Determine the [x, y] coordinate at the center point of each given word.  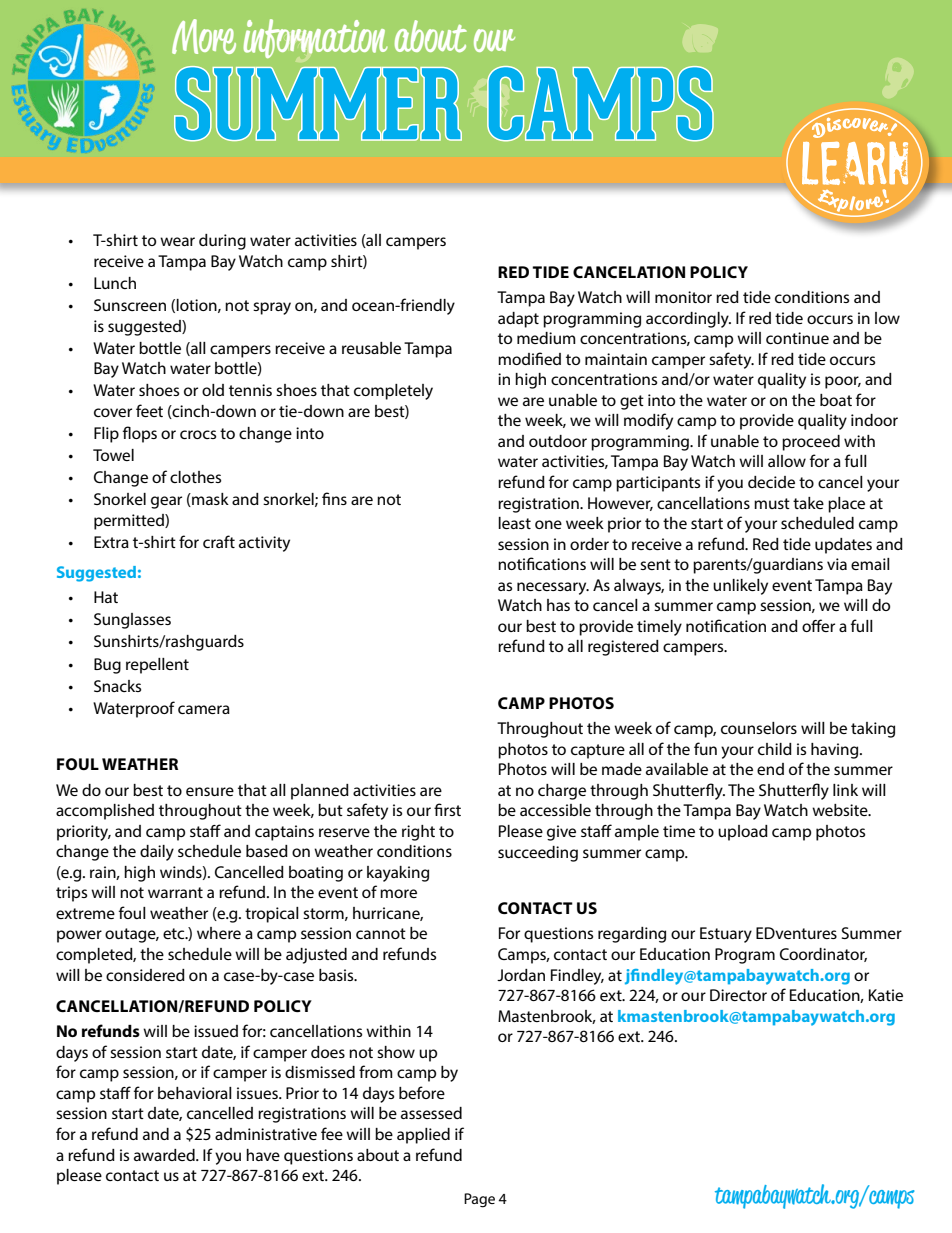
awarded [165, 1155]
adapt [518, 320]
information [316, 38]
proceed [811, 443]
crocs [198, 434]
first [447, 809]
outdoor [558, 441]
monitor [683, 297]
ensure [210, 791]
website [841, 810]
